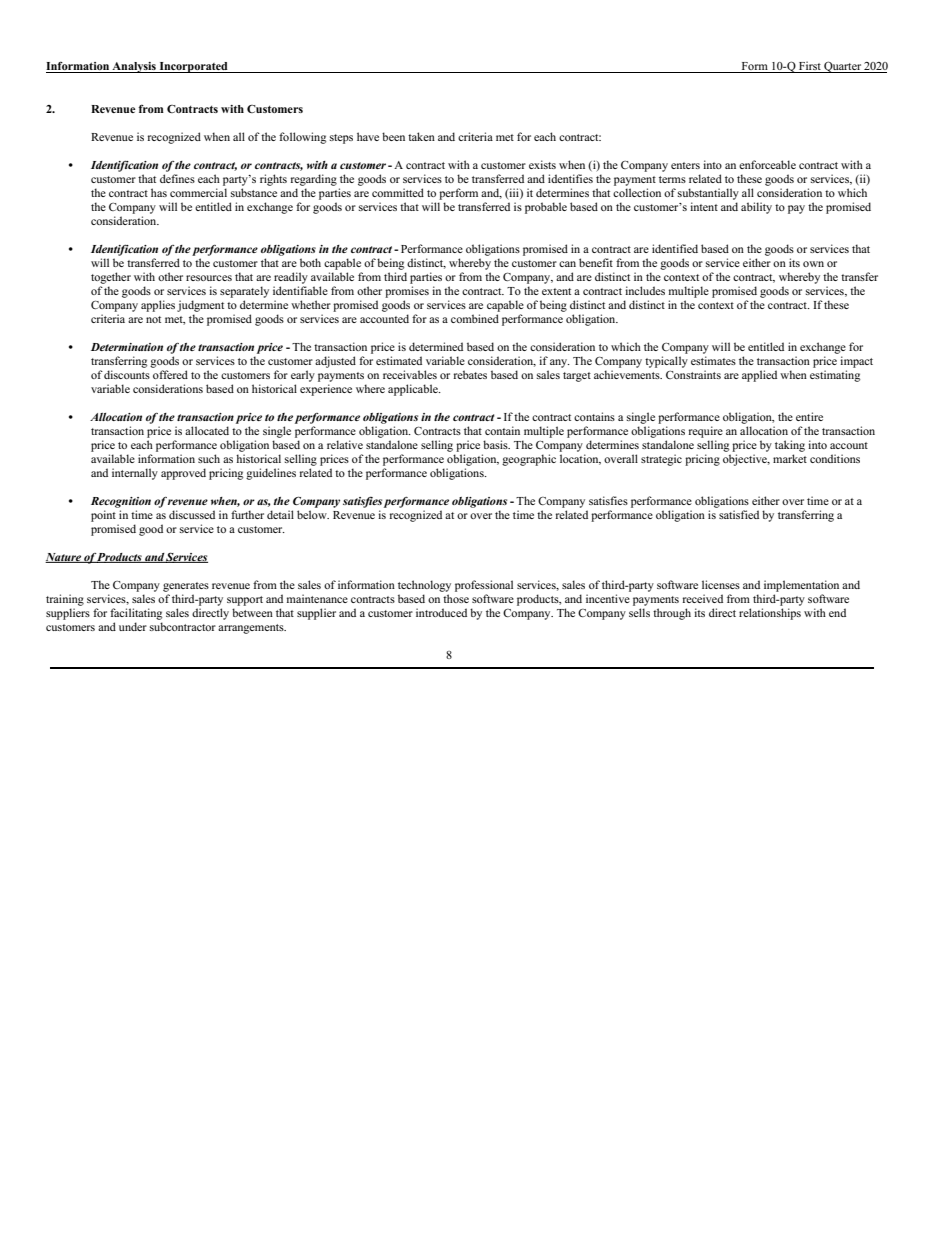 The image size is (952, 1233). Describe the element at coordinates (810, 65) in the screenshot. I see `First` at that location.
